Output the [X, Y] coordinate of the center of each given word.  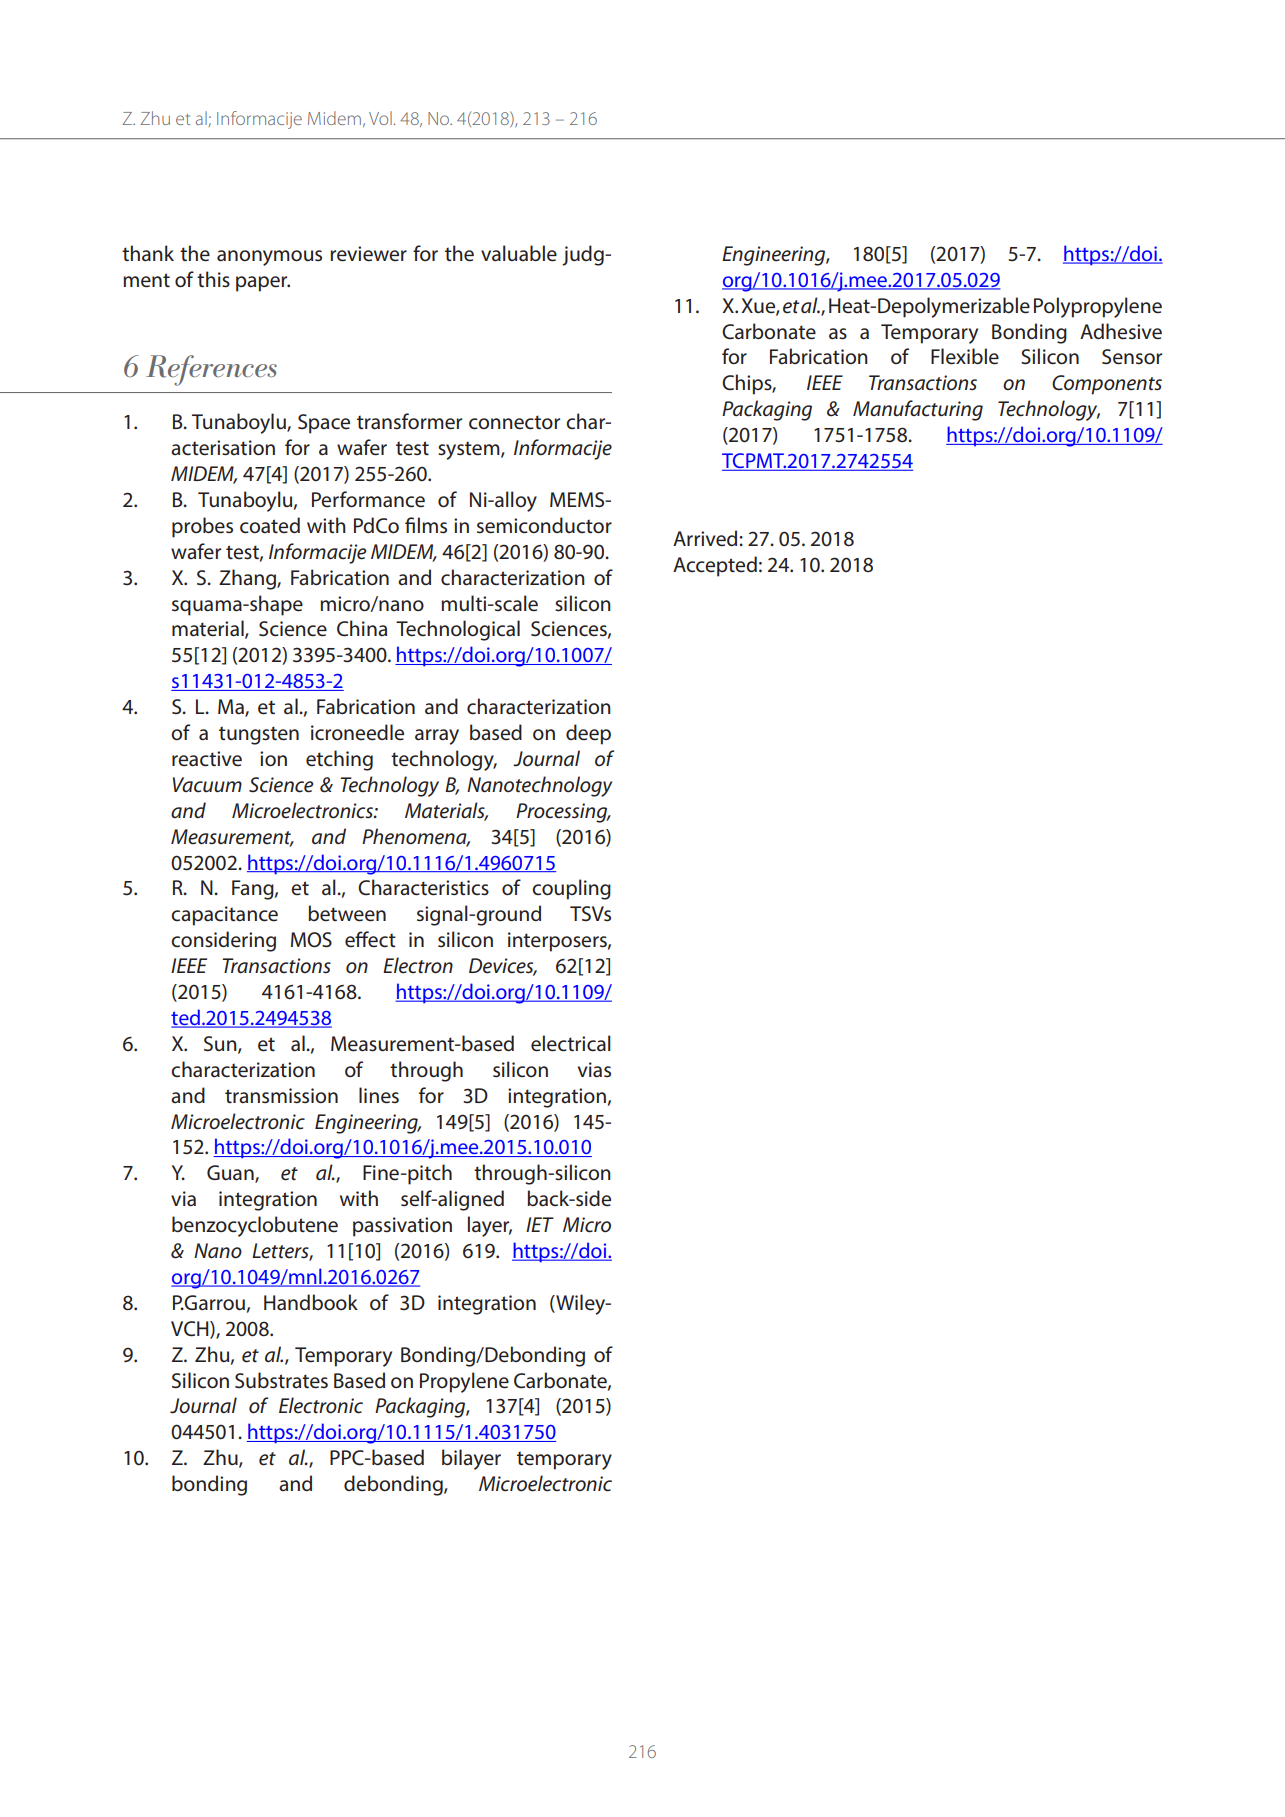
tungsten [259, 735]
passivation [402, 1227]
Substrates [281, 1380]
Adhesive [1121, 331]
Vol [380, 118]
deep [588, 734]
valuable [519, 253]
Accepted [715, 566]
